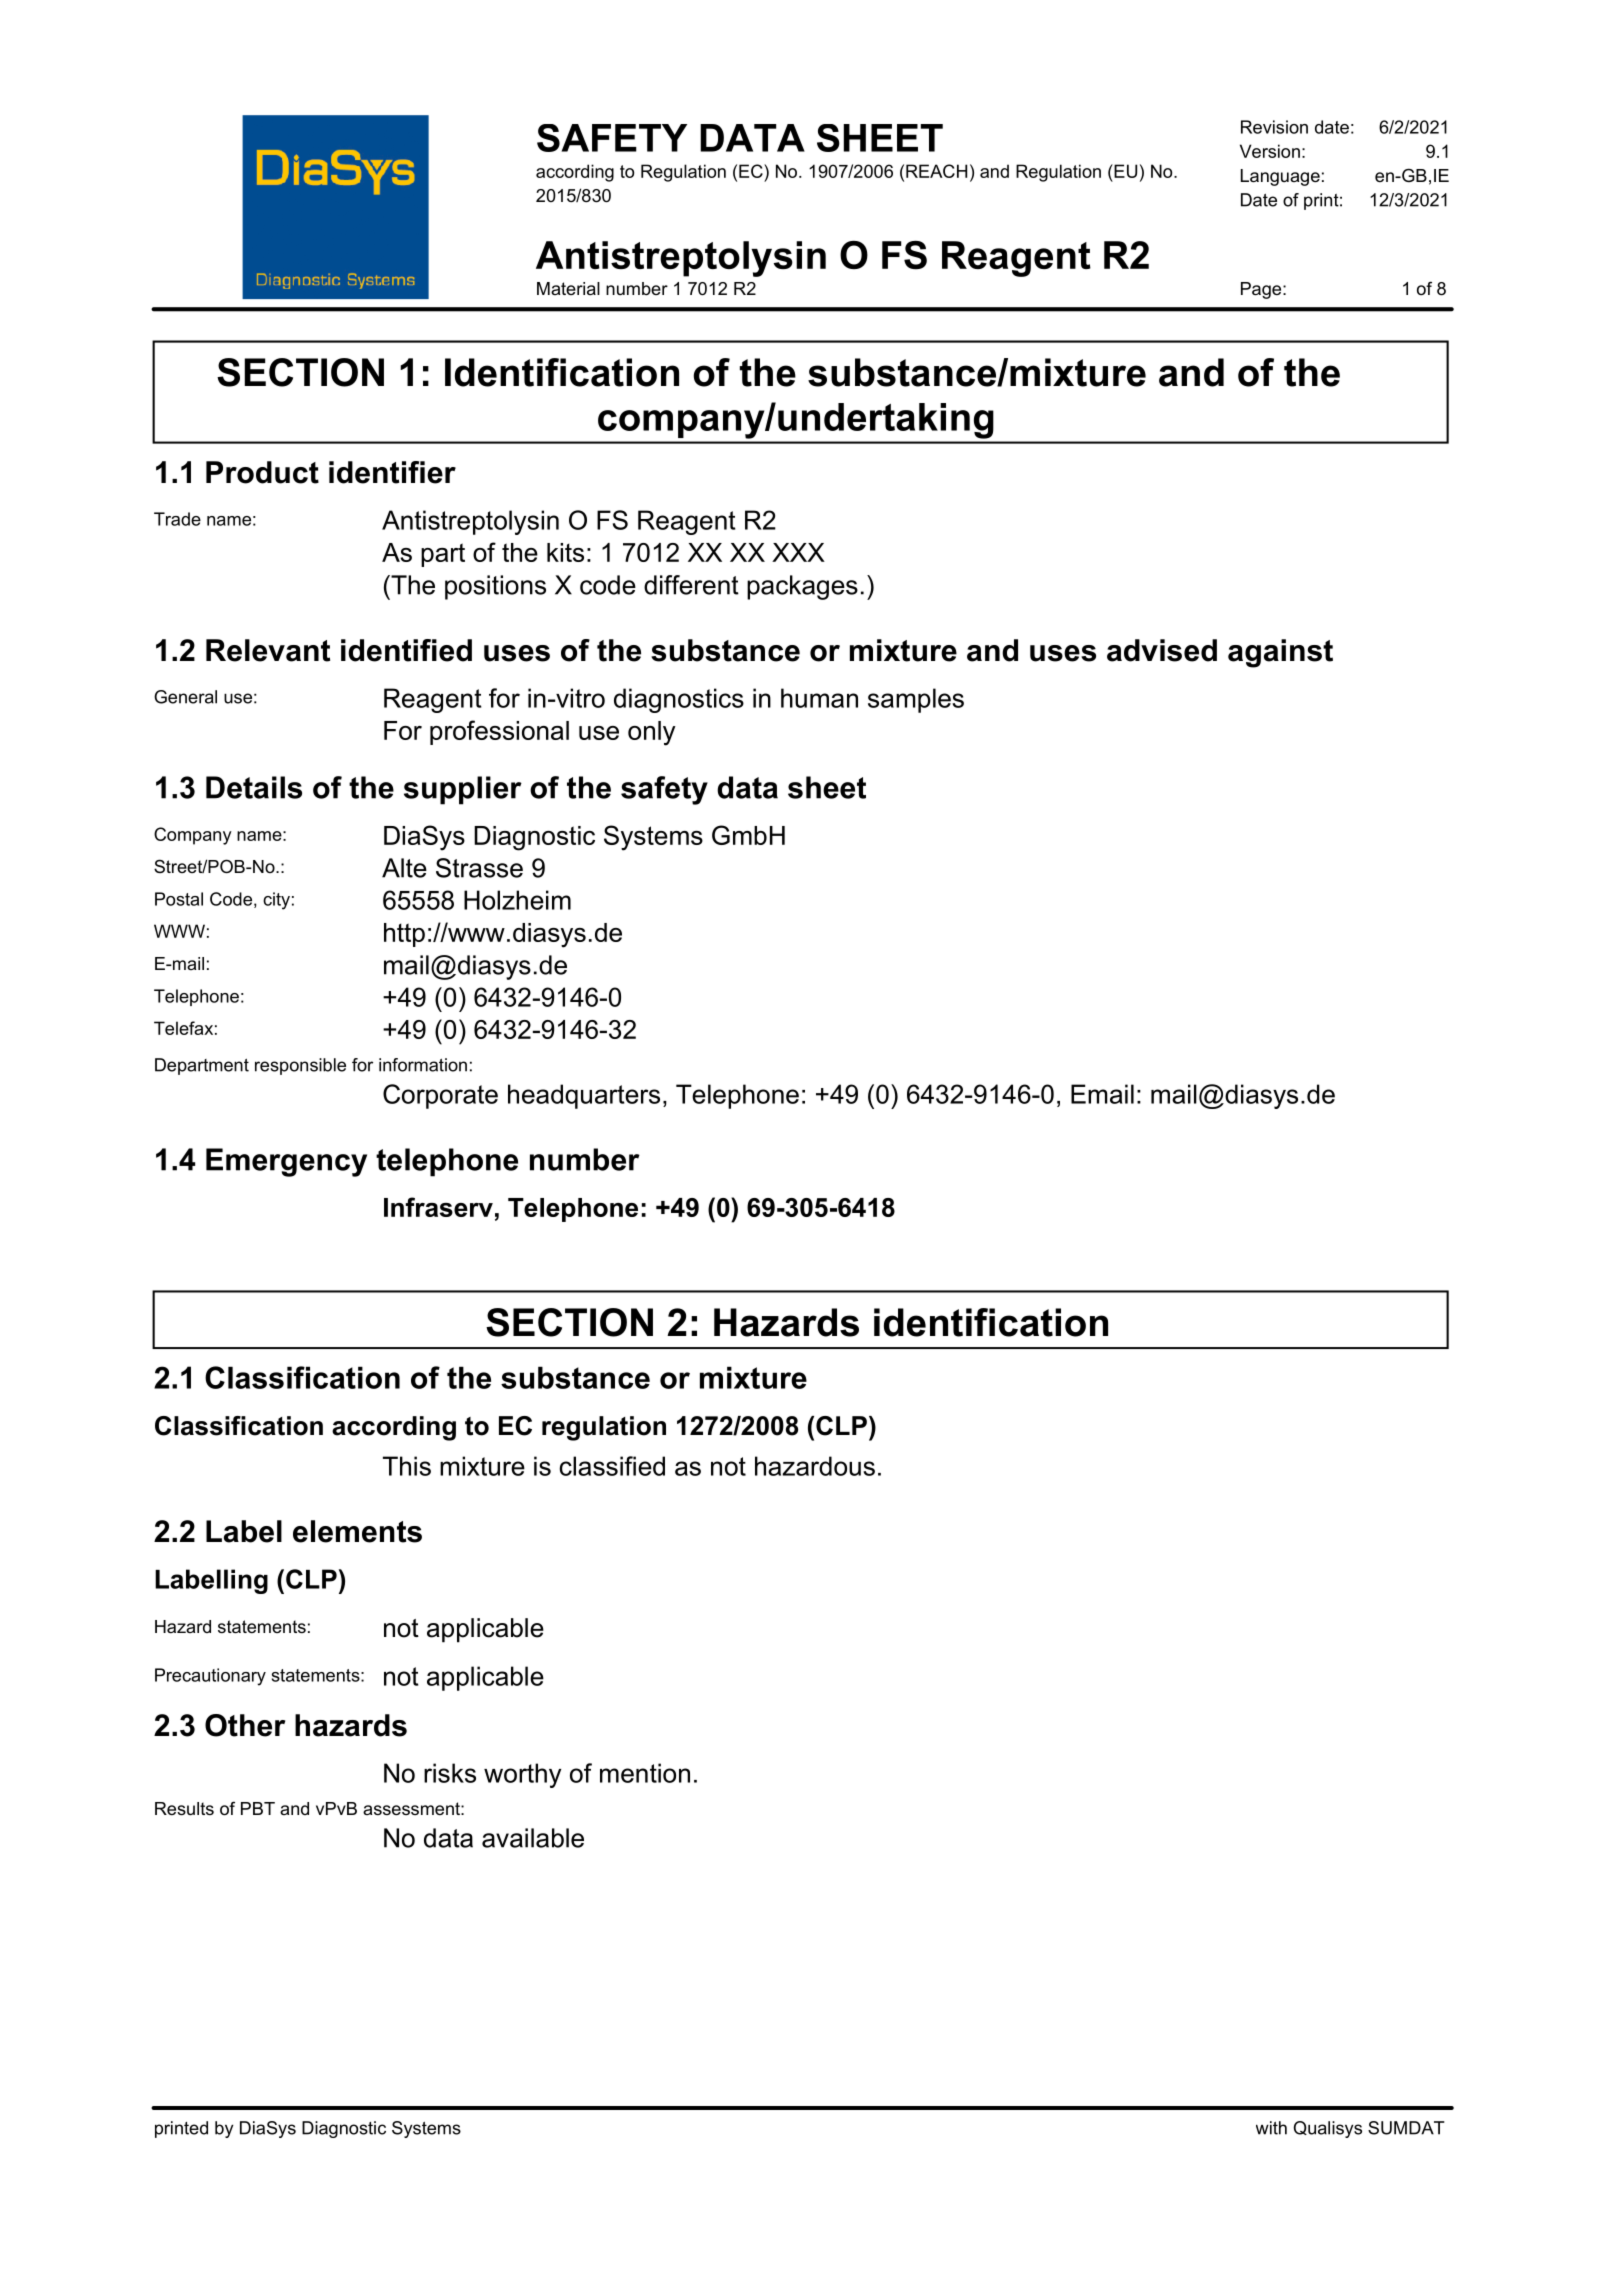 This screenshot has width=1604, height=2269. Describe the element at coordinates (533, 1838) in the screenshot. I see `available` at that location.
